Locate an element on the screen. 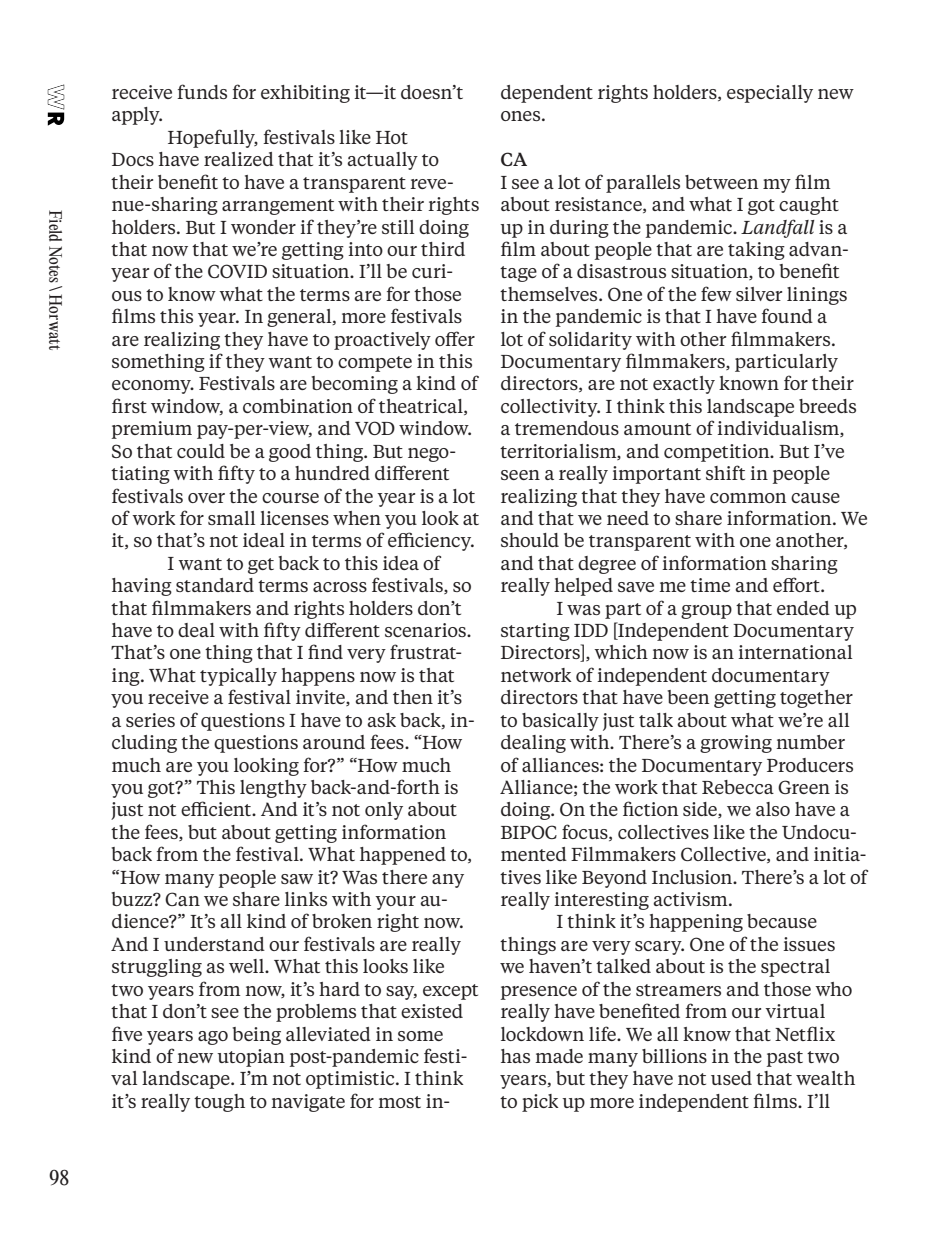 This screenshot has width=952, height=1233. used is located at coordinates (731, 1078).
